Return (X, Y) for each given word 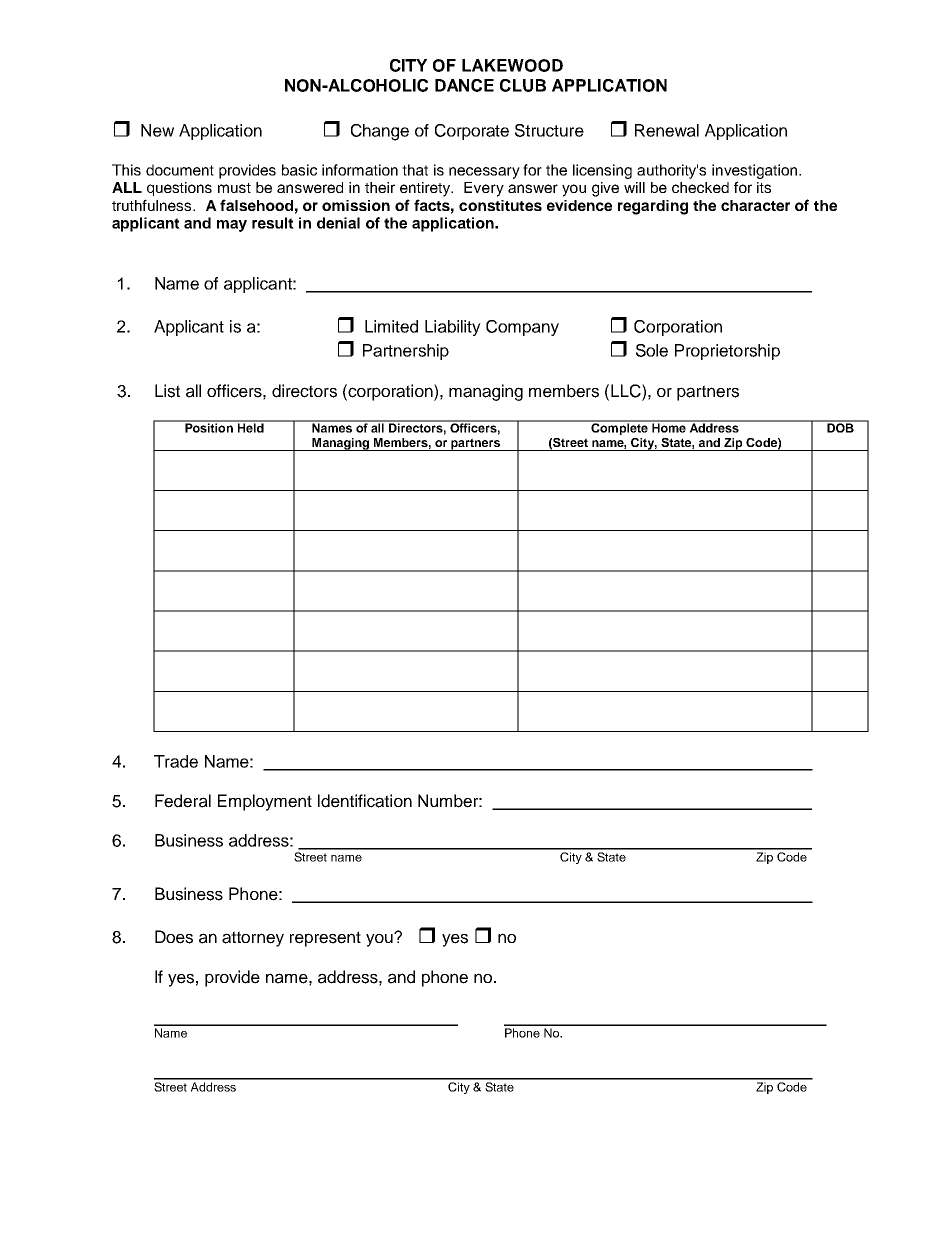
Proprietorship (727, 352)
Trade (176, 761)
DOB (840, 427)
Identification (365, 801)
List (167, 391)
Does (174, 937)
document (180, 170)
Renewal (667, 130)
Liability (453, 328)
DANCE (464, 85)
